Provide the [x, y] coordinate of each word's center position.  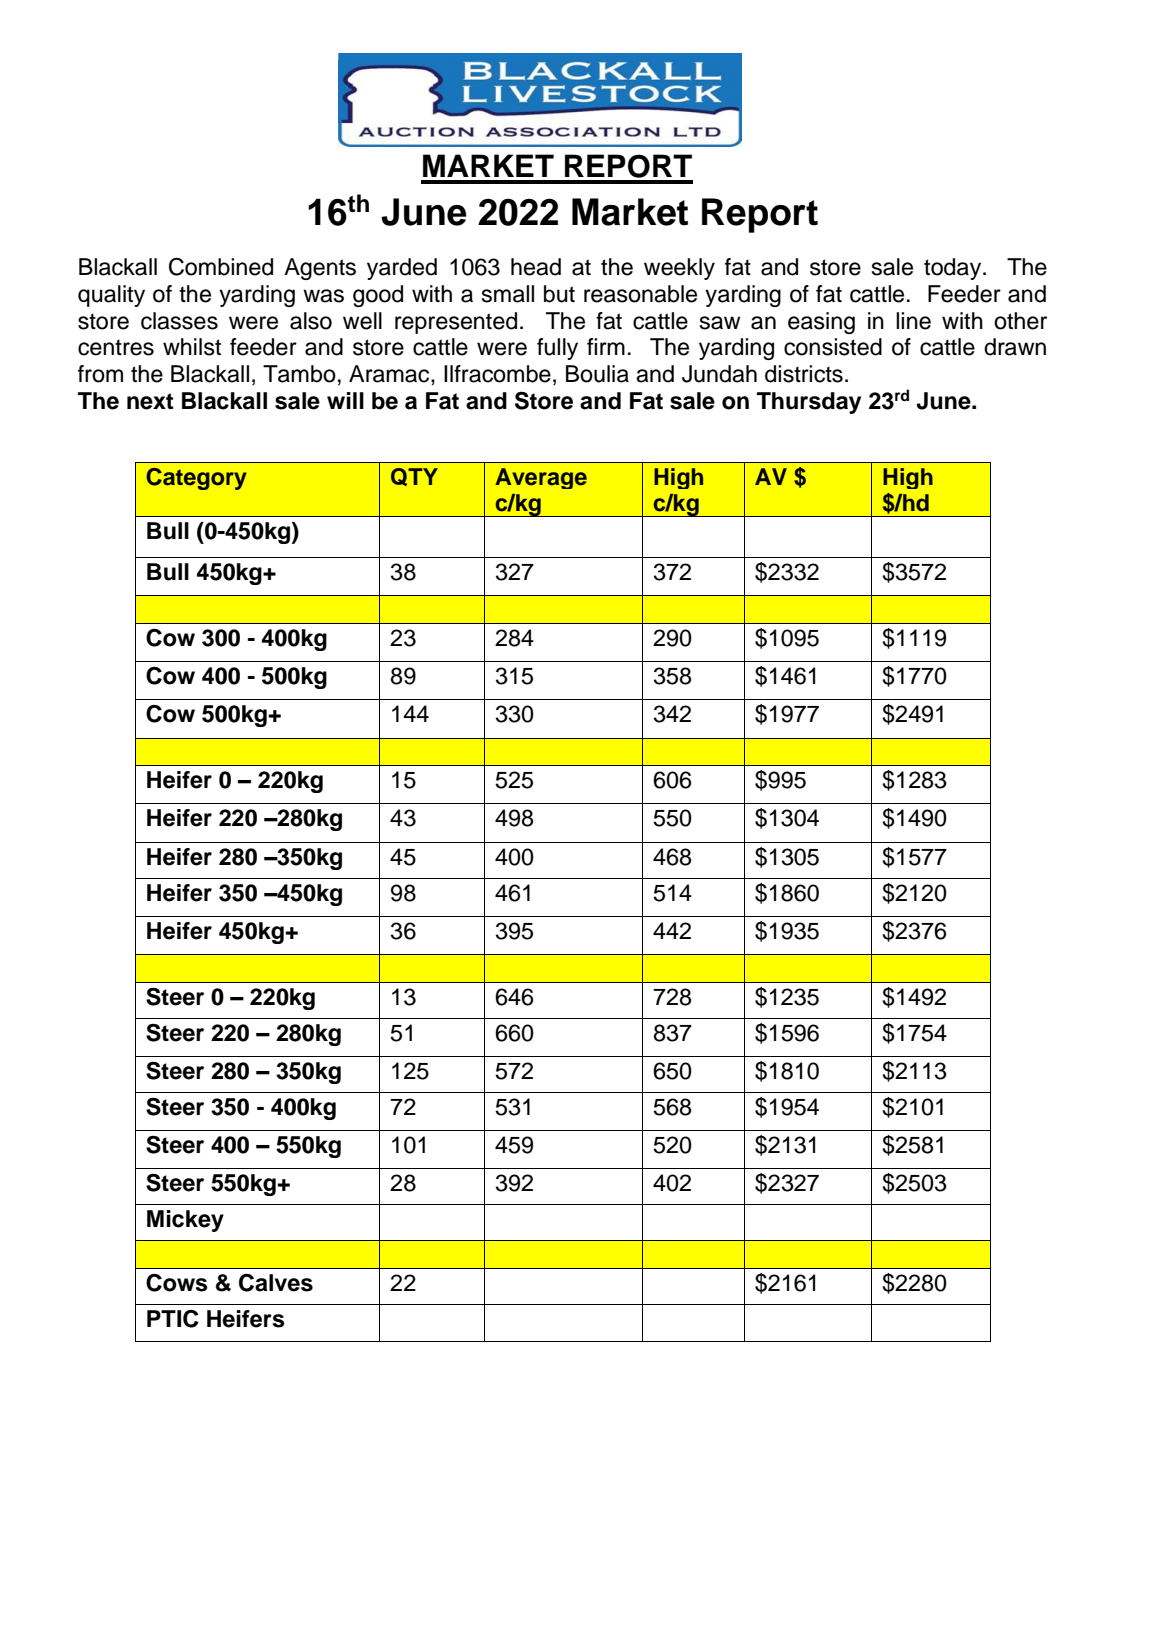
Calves [276, 1283]
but [559, 294]
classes [179, 321]
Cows [177, 1283]
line [913, 321]
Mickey [185, 1221]
